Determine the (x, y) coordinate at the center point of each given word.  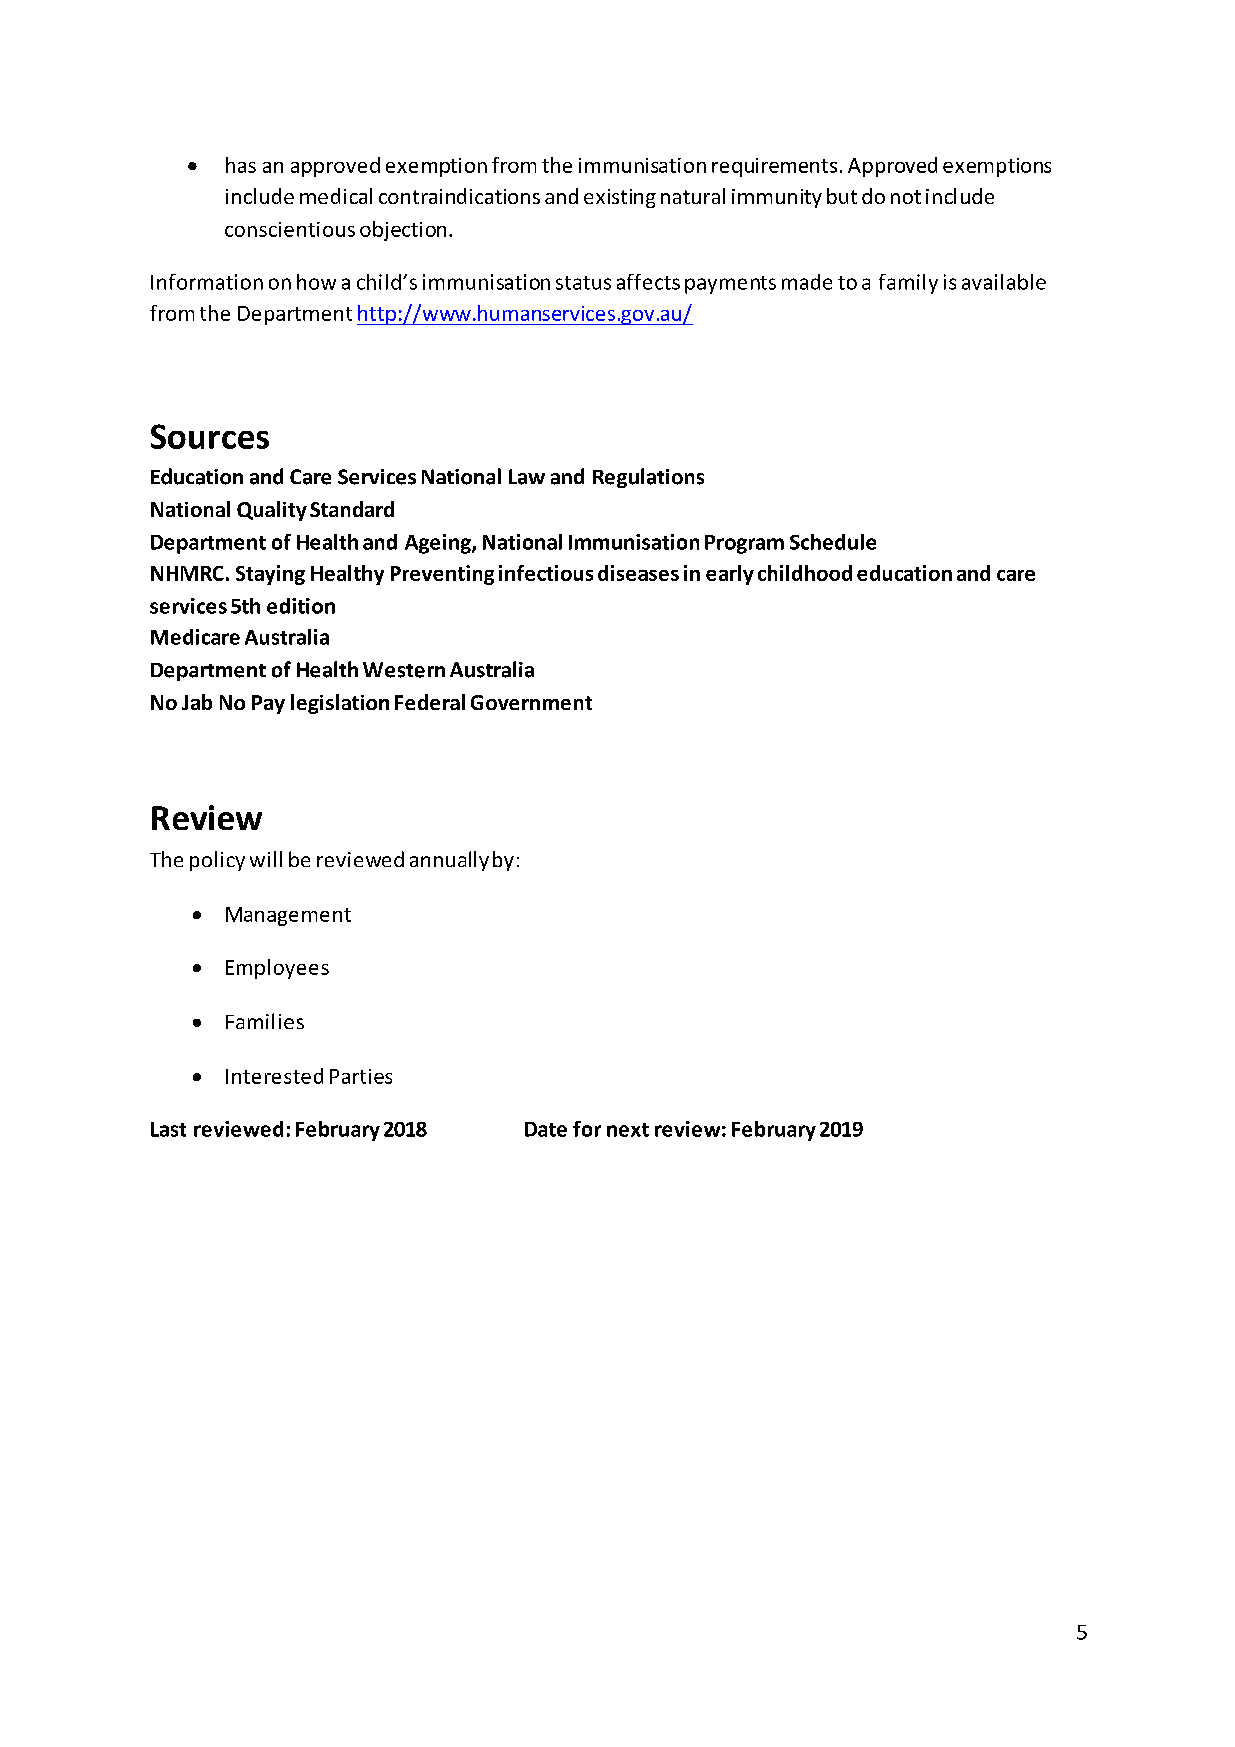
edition (301, 606)
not (906, 197)
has (241, 165)
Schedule (833, 542)
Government (531, 702)
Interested (274, 1076)
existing (620, 198)
